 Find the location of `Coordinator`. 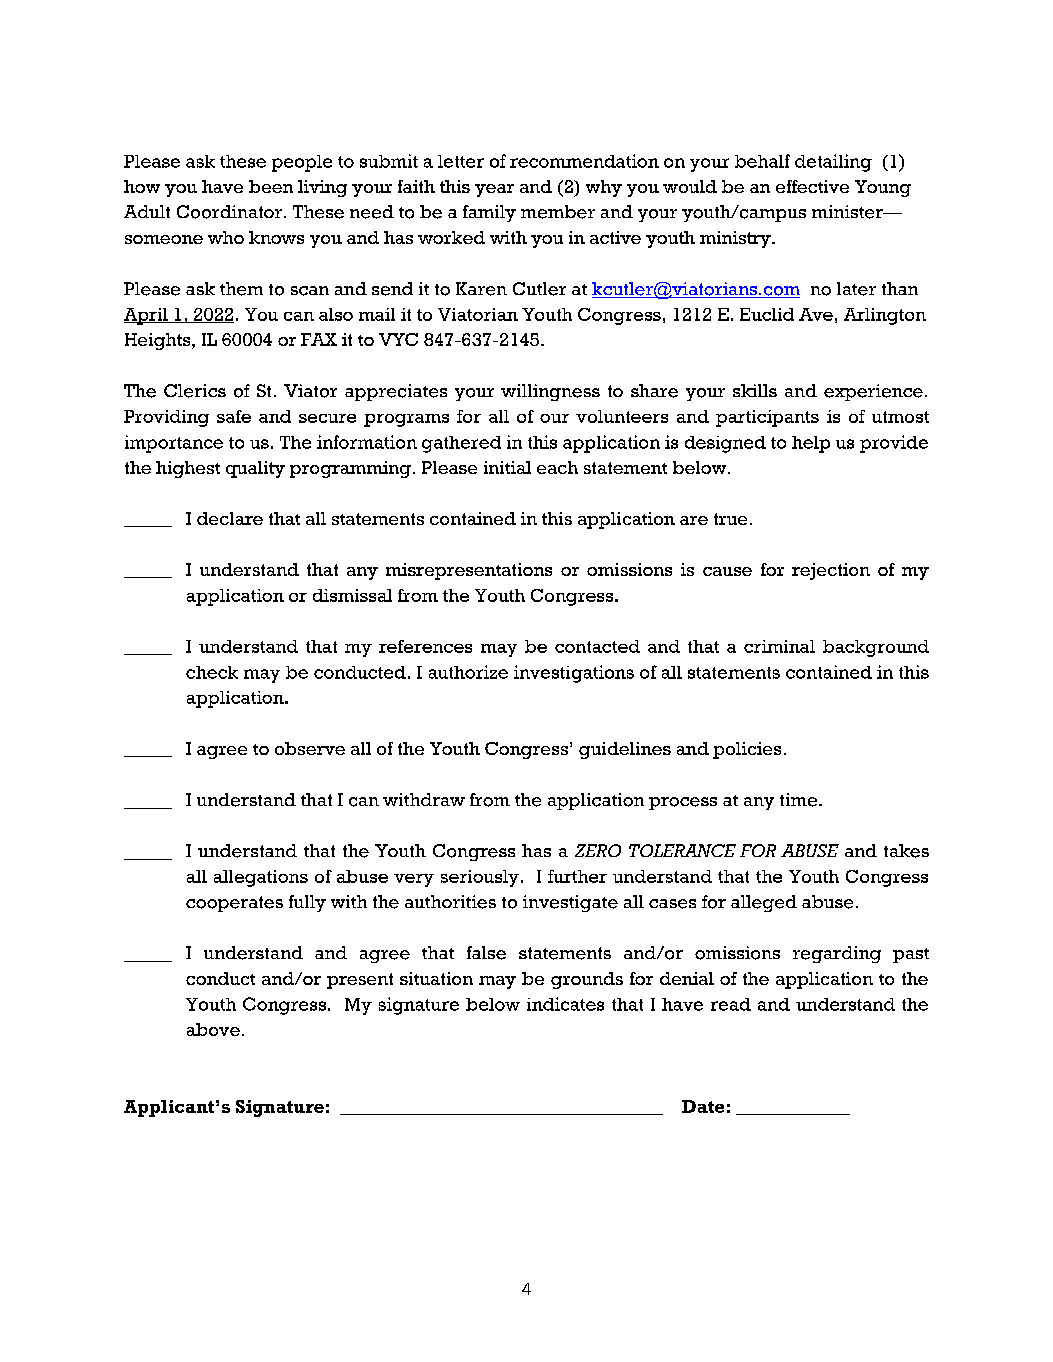

Coordinator is located at coordinates (231, 212).
